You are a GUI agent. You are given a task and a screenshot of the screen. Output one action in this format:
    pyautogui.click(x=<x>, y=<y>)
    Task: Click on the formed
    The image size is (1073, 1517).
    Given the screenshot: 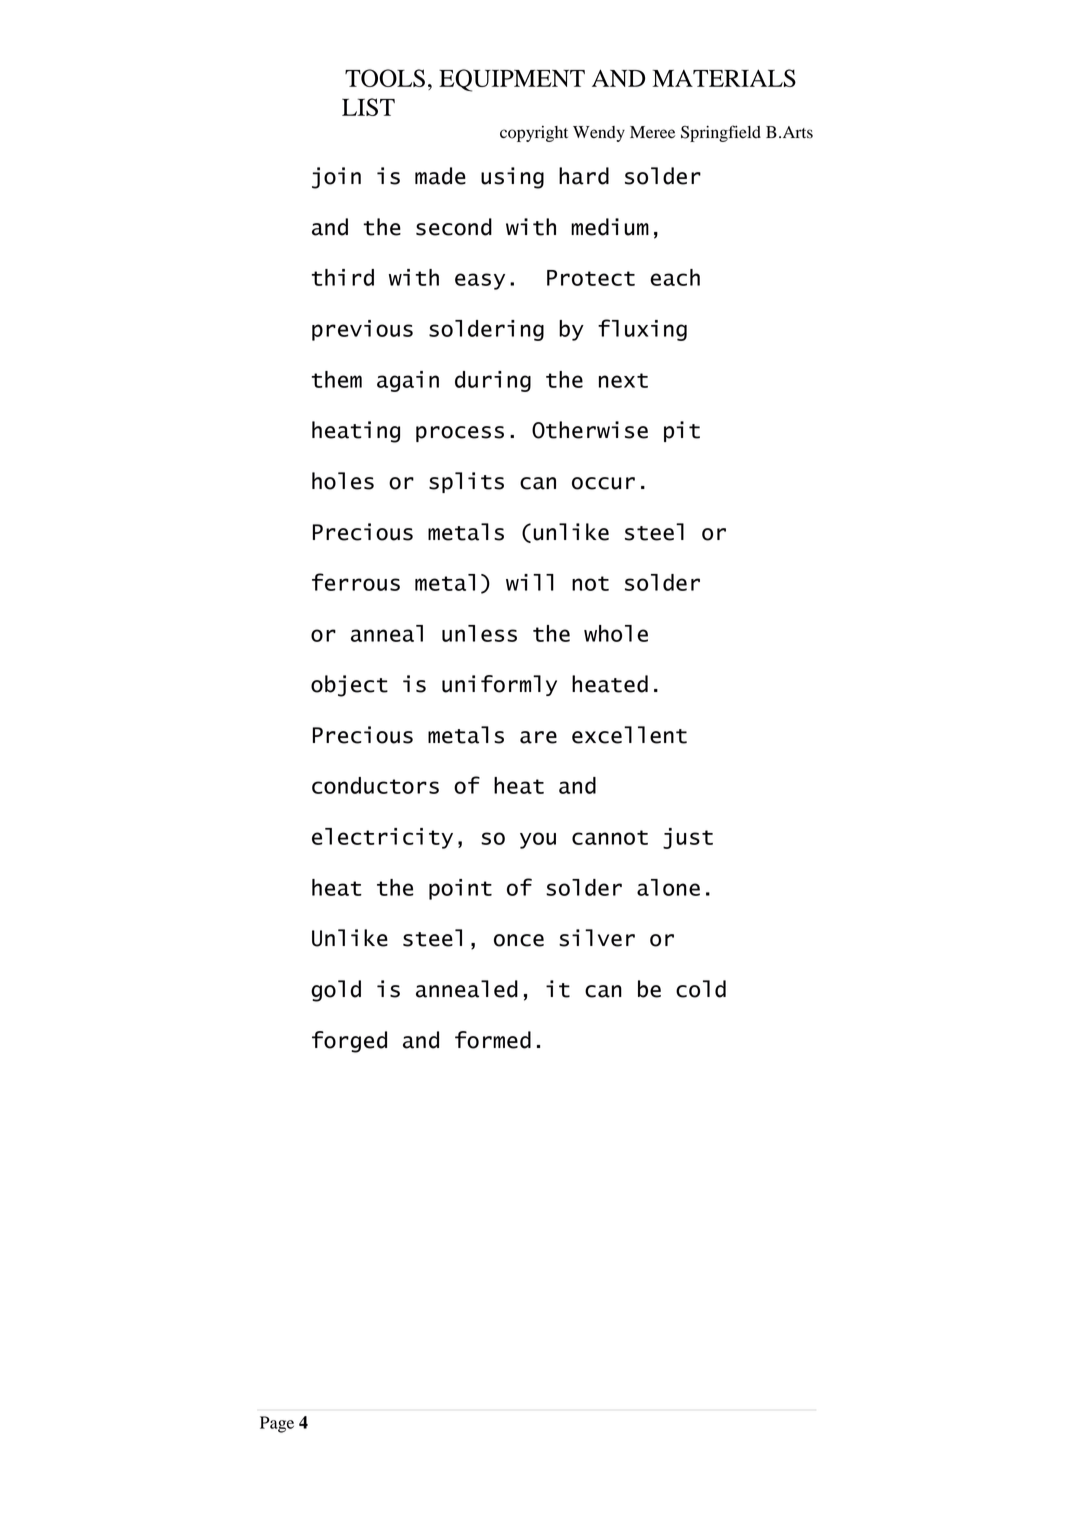 What is the action you would take?
    pyautogui.click(x=493, y=1040)
